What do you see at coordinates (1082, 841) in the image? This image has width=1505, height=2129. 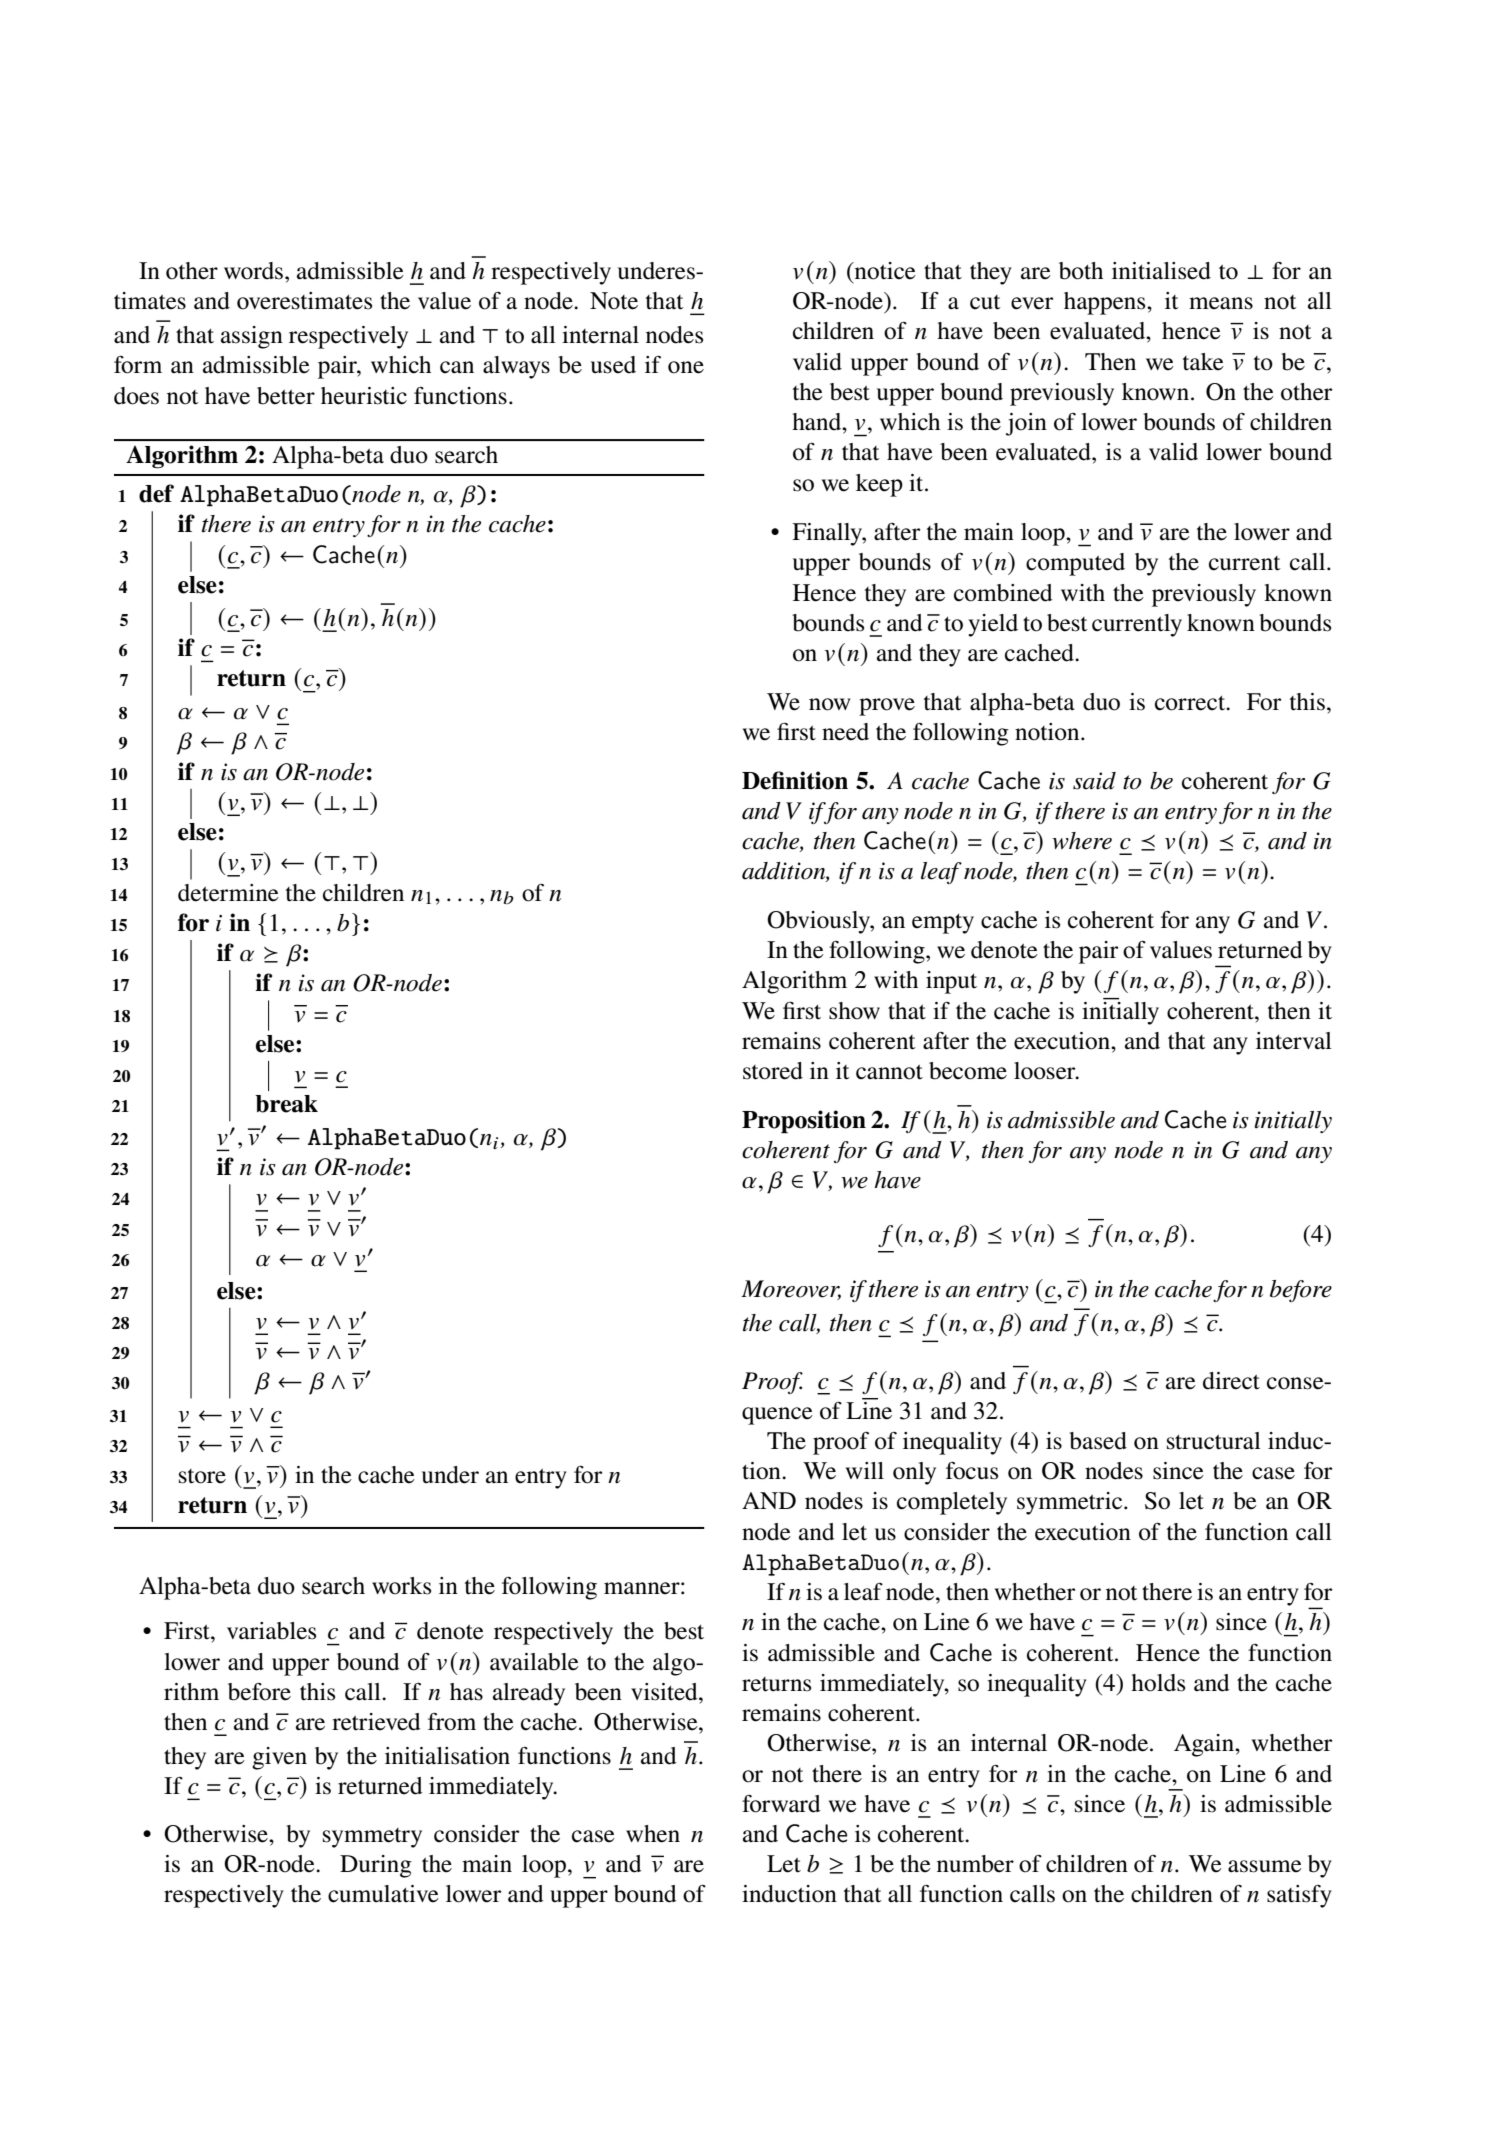 I see `where` at bounding box center [1082, 841].
